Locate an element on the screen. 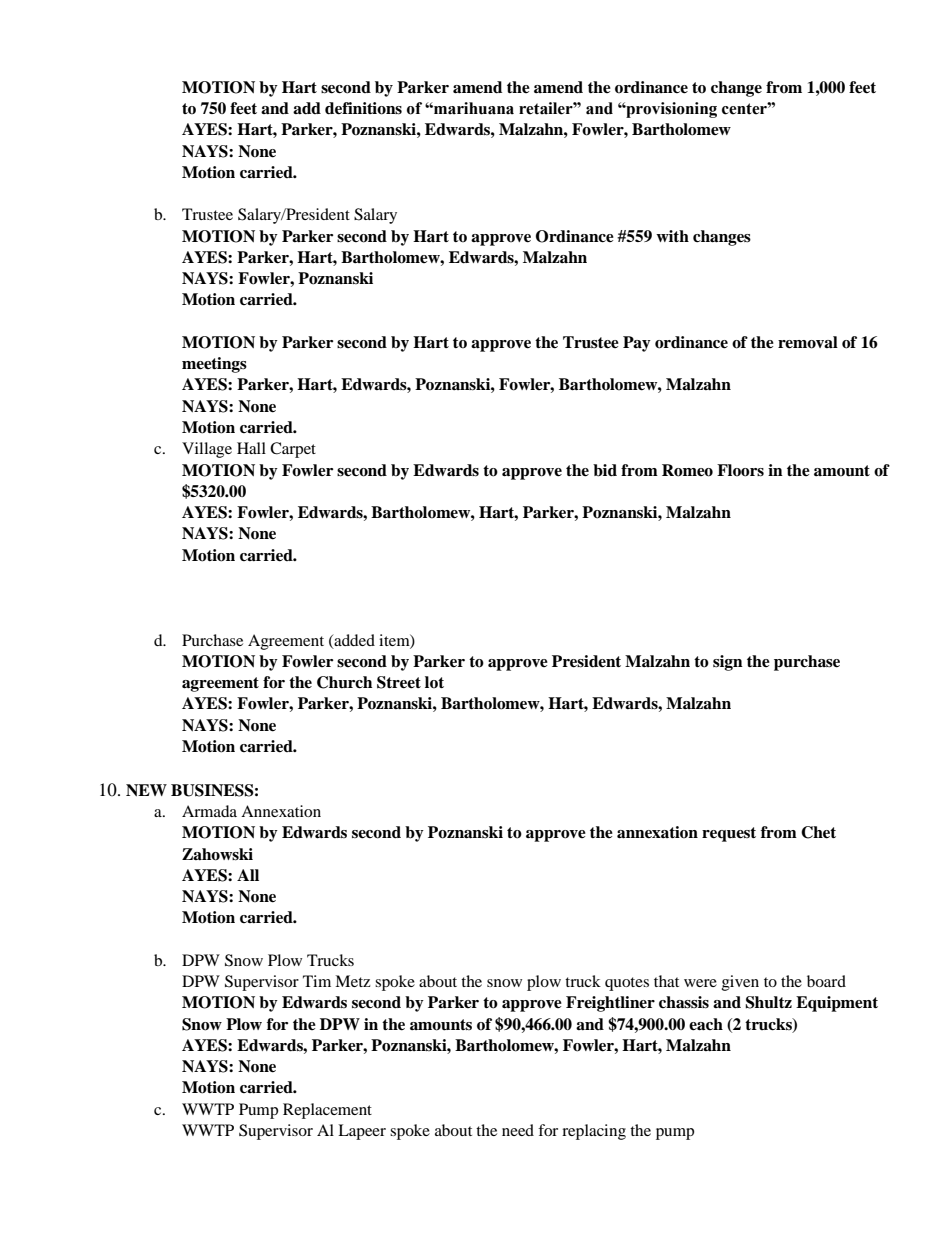 The width and height of the screenshot is (952, 1233). definitions is located at coordinates (363, 108).
